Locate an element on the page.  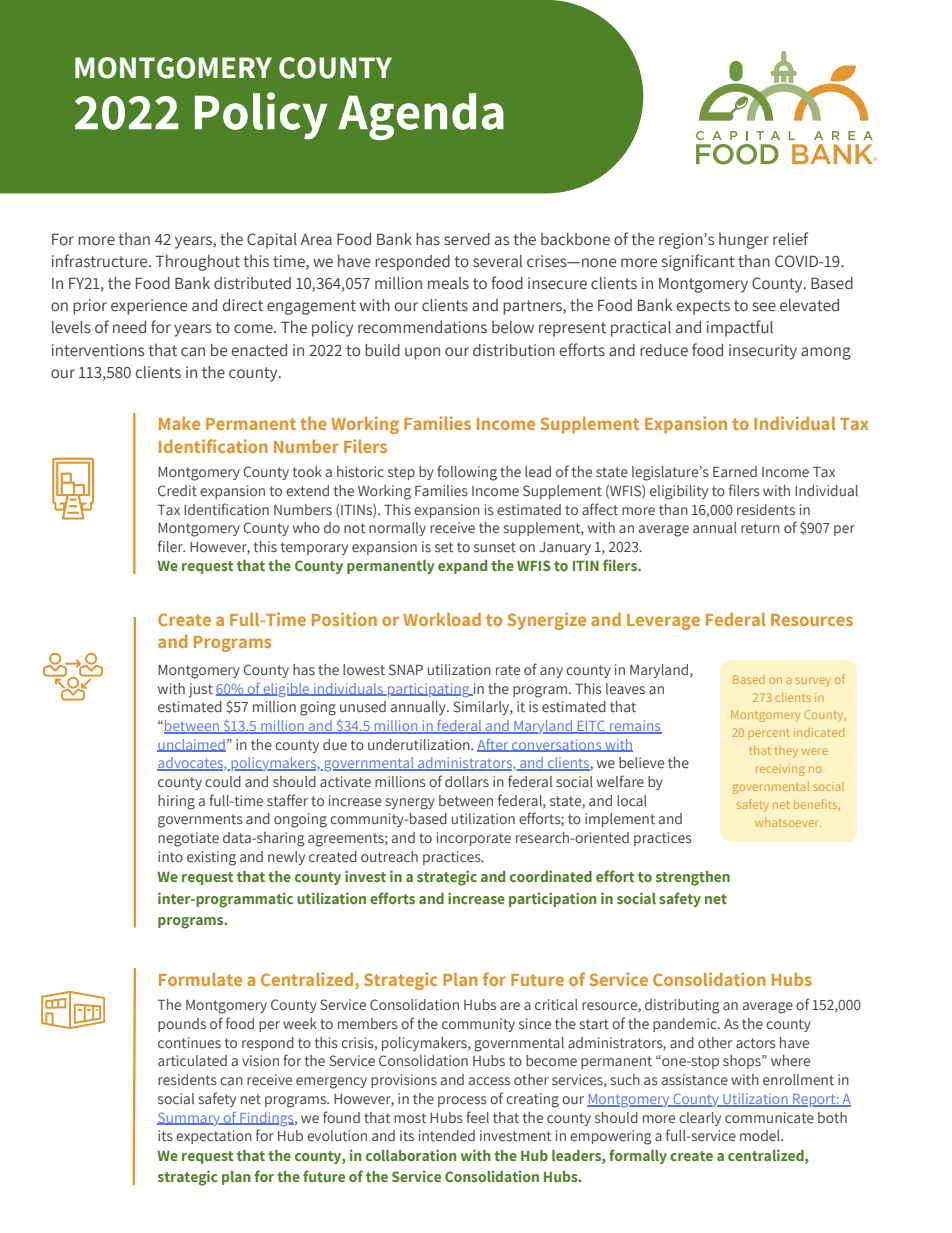
expand is located at coordinates (462, 567).
